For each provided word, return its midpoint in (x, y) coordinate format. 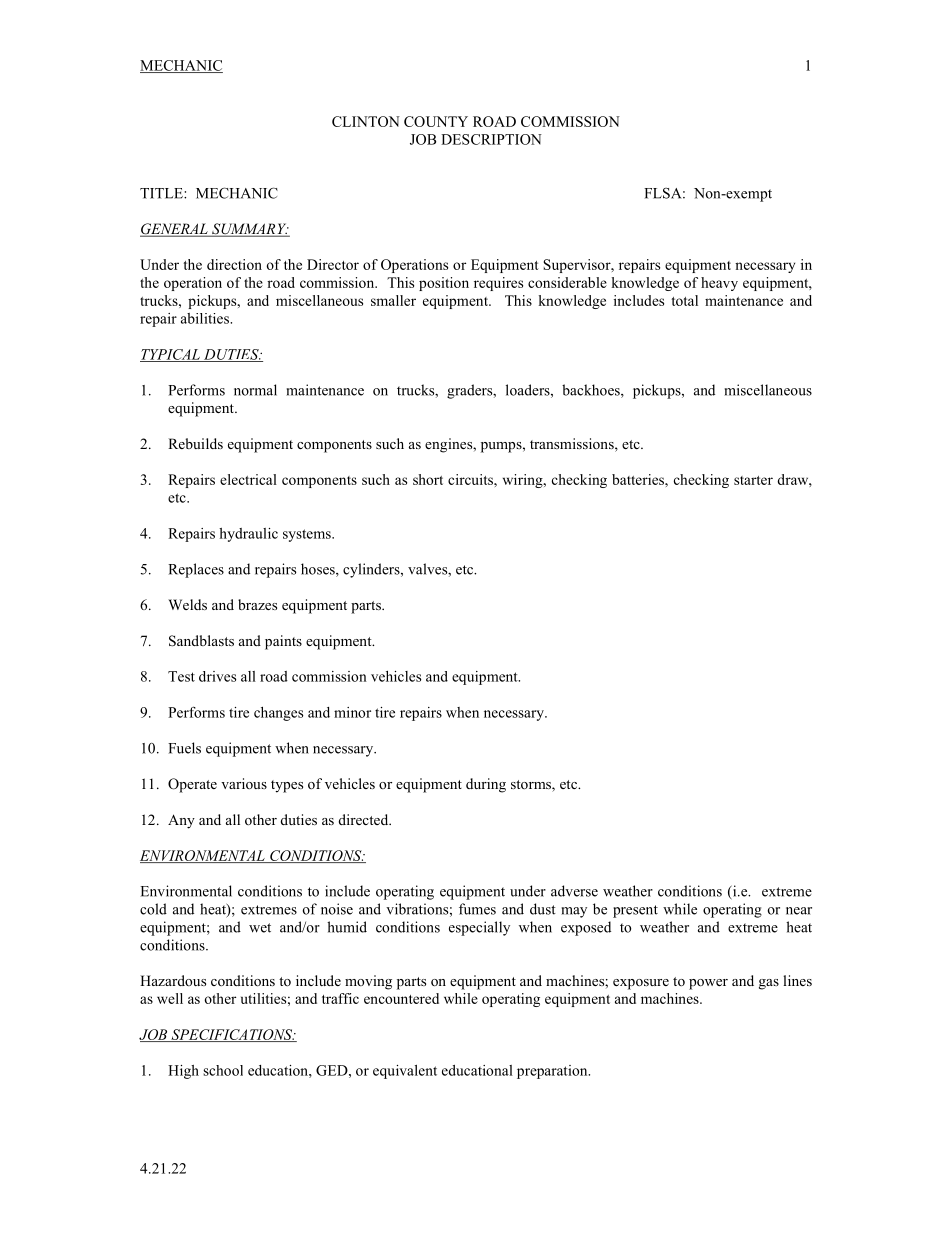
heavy (719, 284)
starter (753, 480)
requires (498, 284)
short (428, 479)
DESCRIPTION (491, 139)
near (799, 911)
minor (352, 712)
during (486, 785)
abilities (206, 318)
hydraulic (248, 535)
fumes (477, 909)
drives (217, 676)
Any (181, 821)
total (684, 300)
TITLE (162, 193)
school (223, 1070)
